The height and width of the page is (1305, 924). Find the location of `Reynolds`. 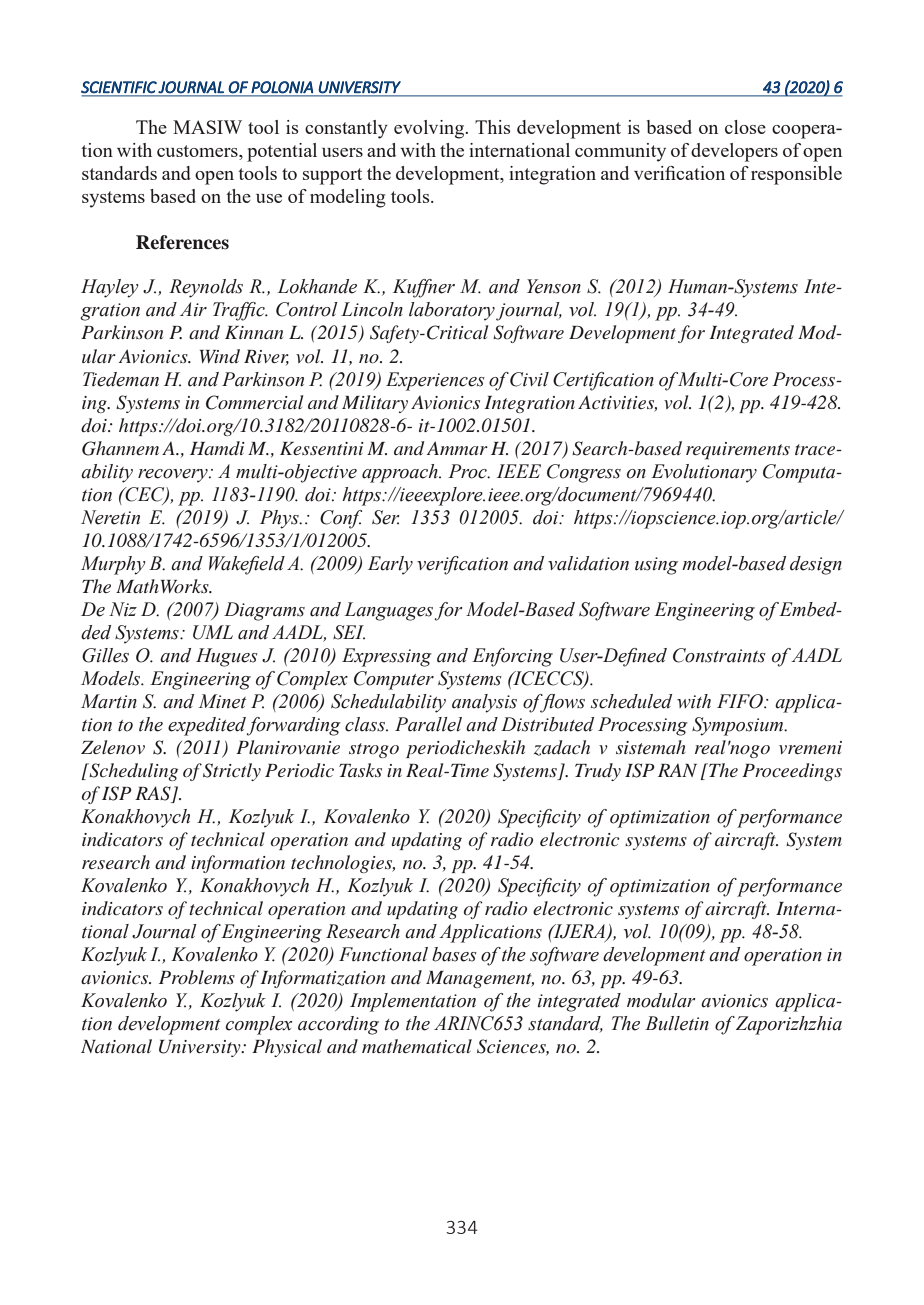

Reynolds is located at coordinates (206, 288).
